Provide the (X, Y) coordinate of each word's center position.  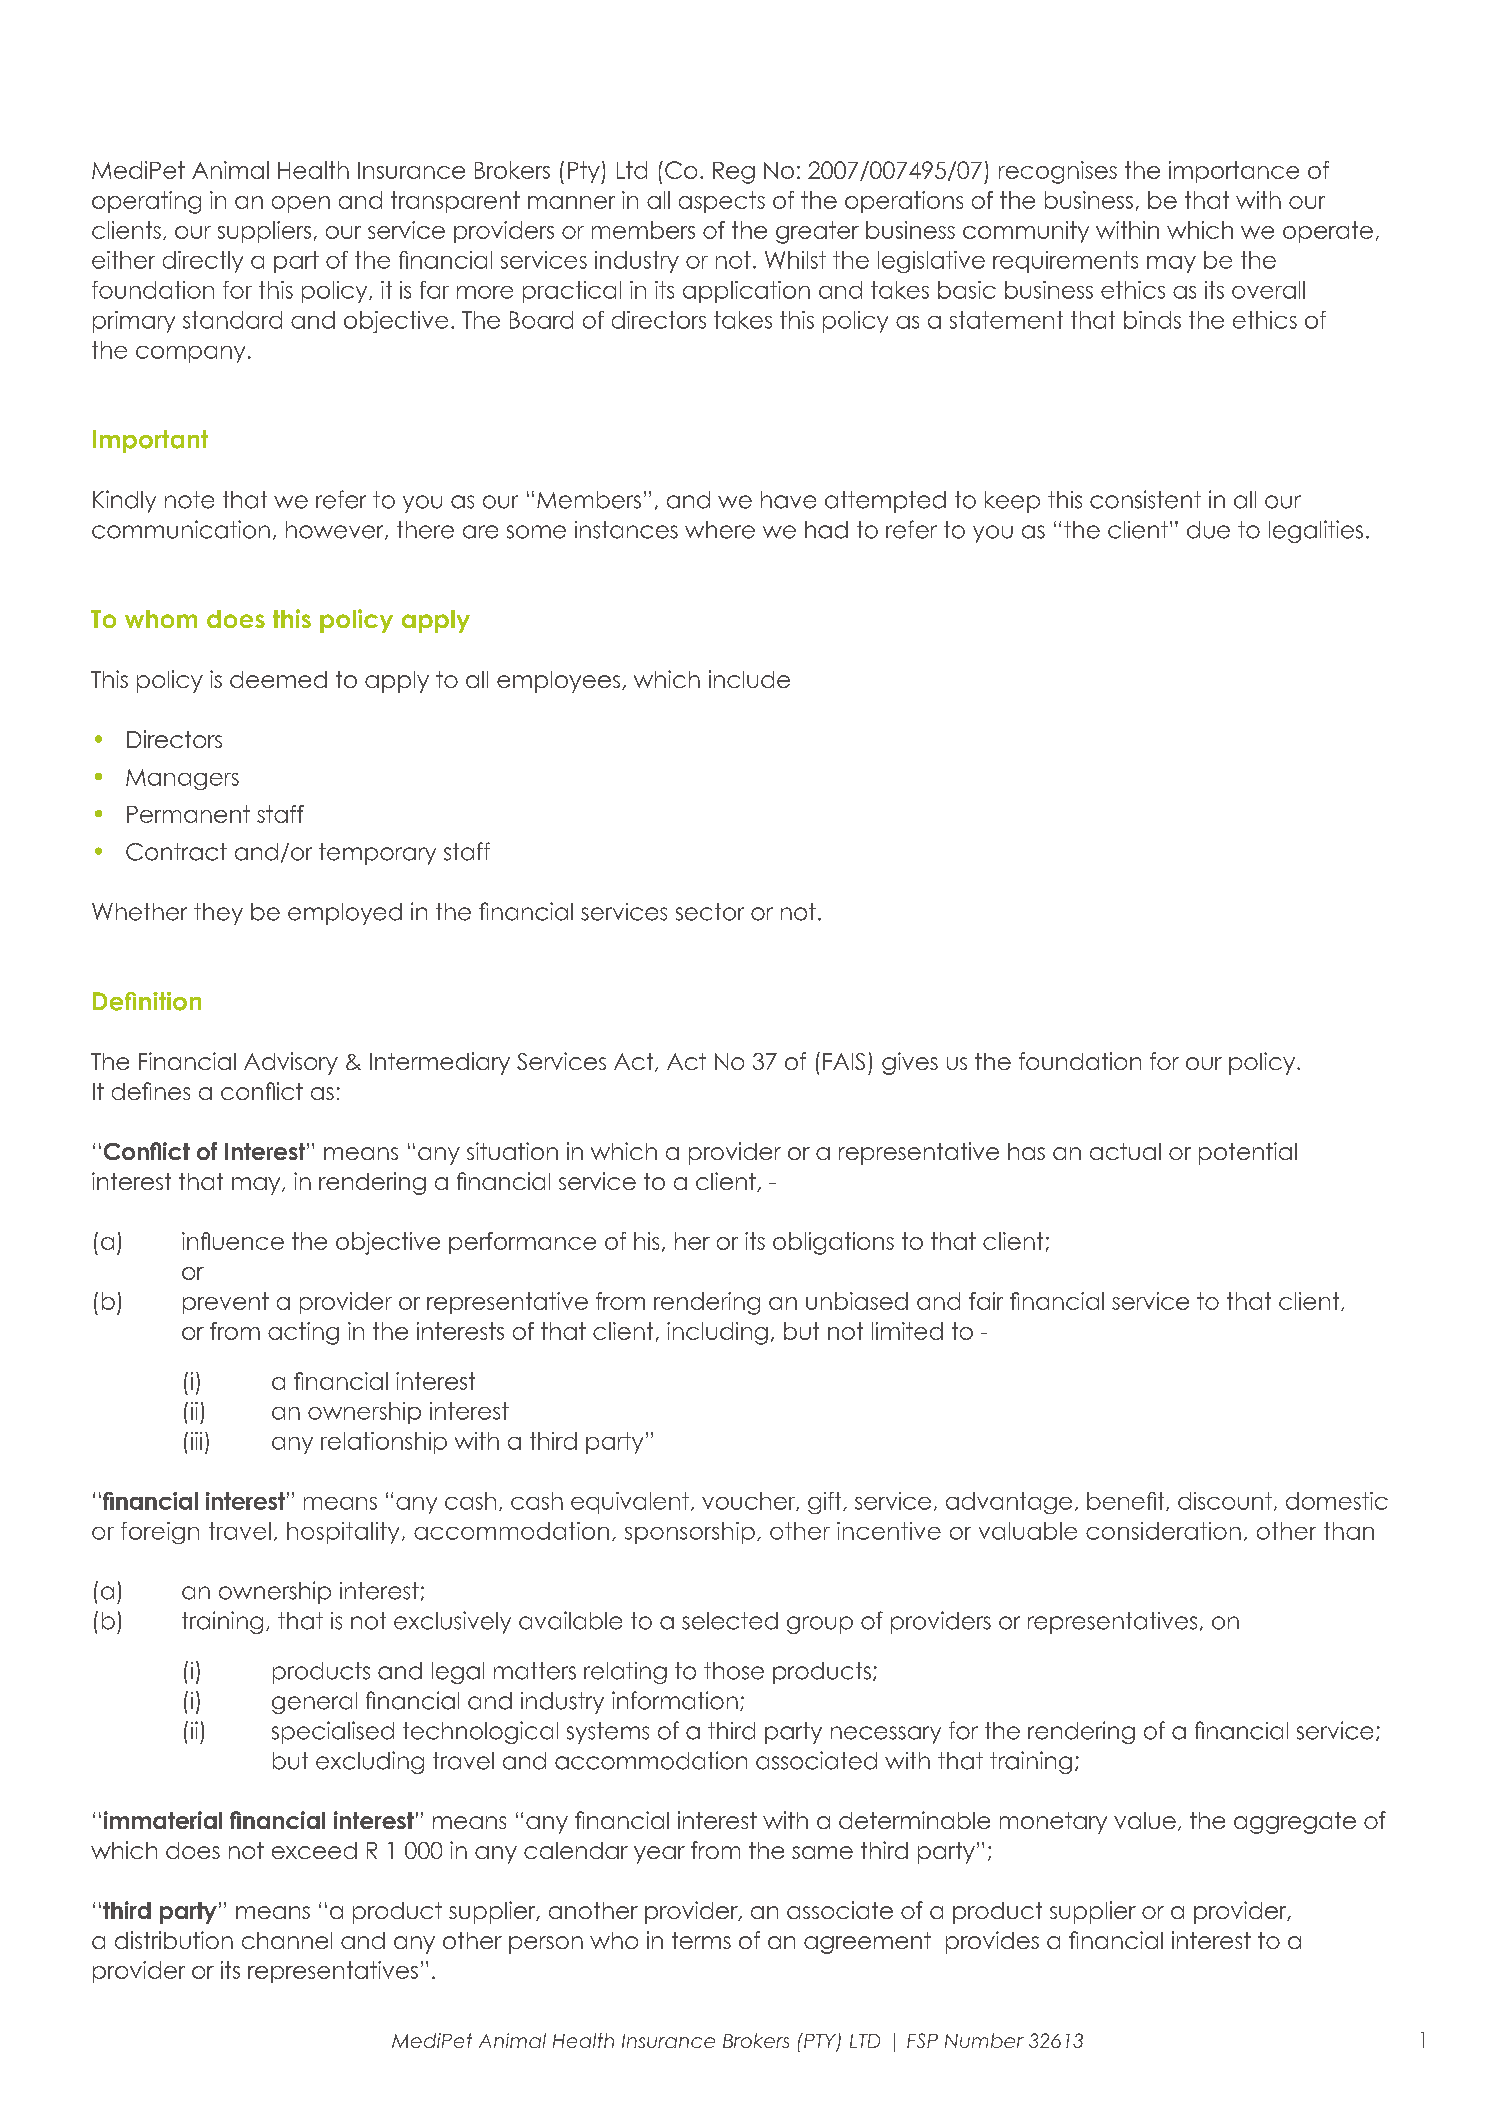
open (301, 204)
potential (1248, 1153)
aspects (722, 202)
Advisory (291, 1063)
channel (287, 1940)
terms (701, 1940)
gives (910, 1063)
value (1145, 1820)
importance (1234, 172)
